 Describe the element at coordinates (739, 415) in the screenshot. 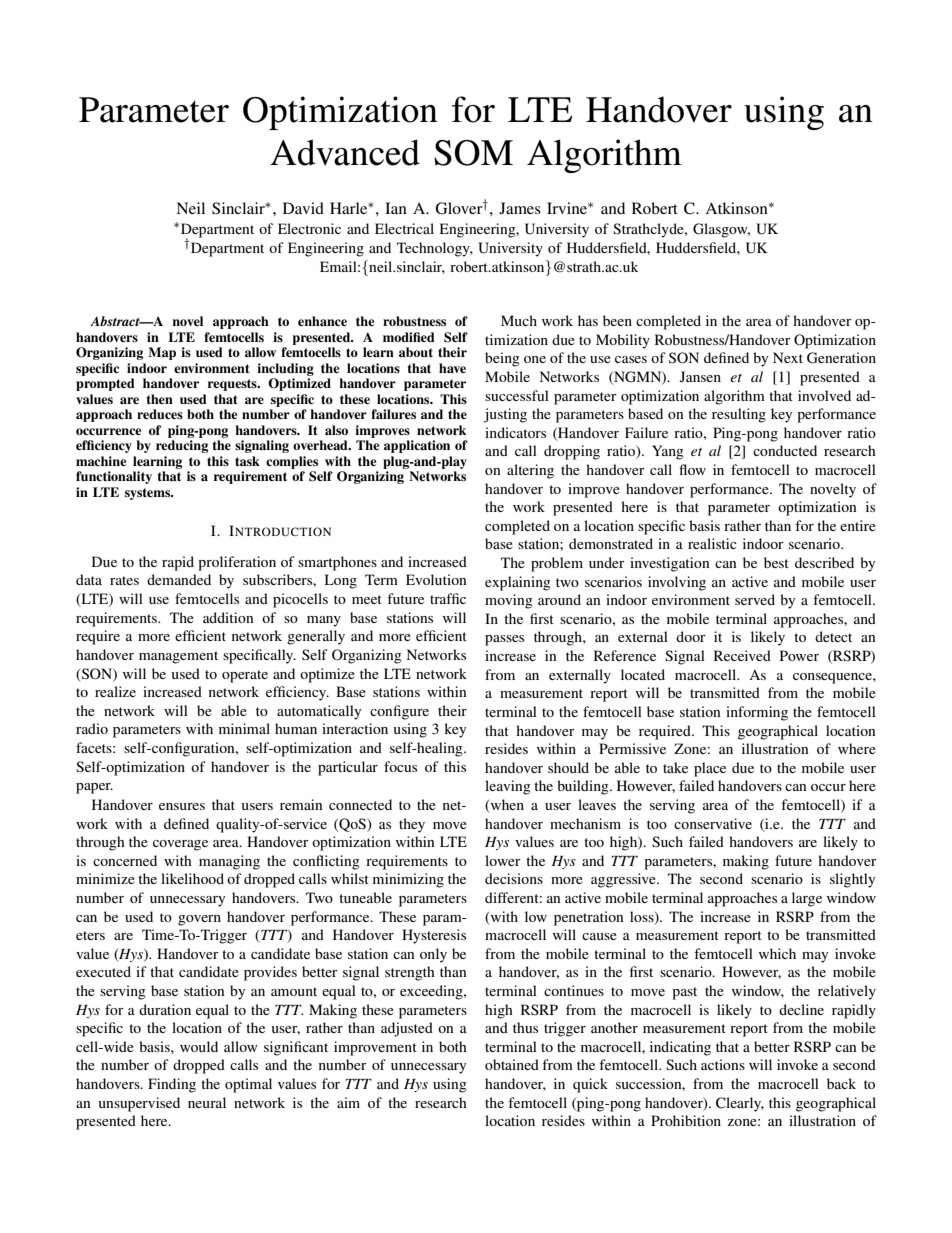

I see `resulting` at that location.
